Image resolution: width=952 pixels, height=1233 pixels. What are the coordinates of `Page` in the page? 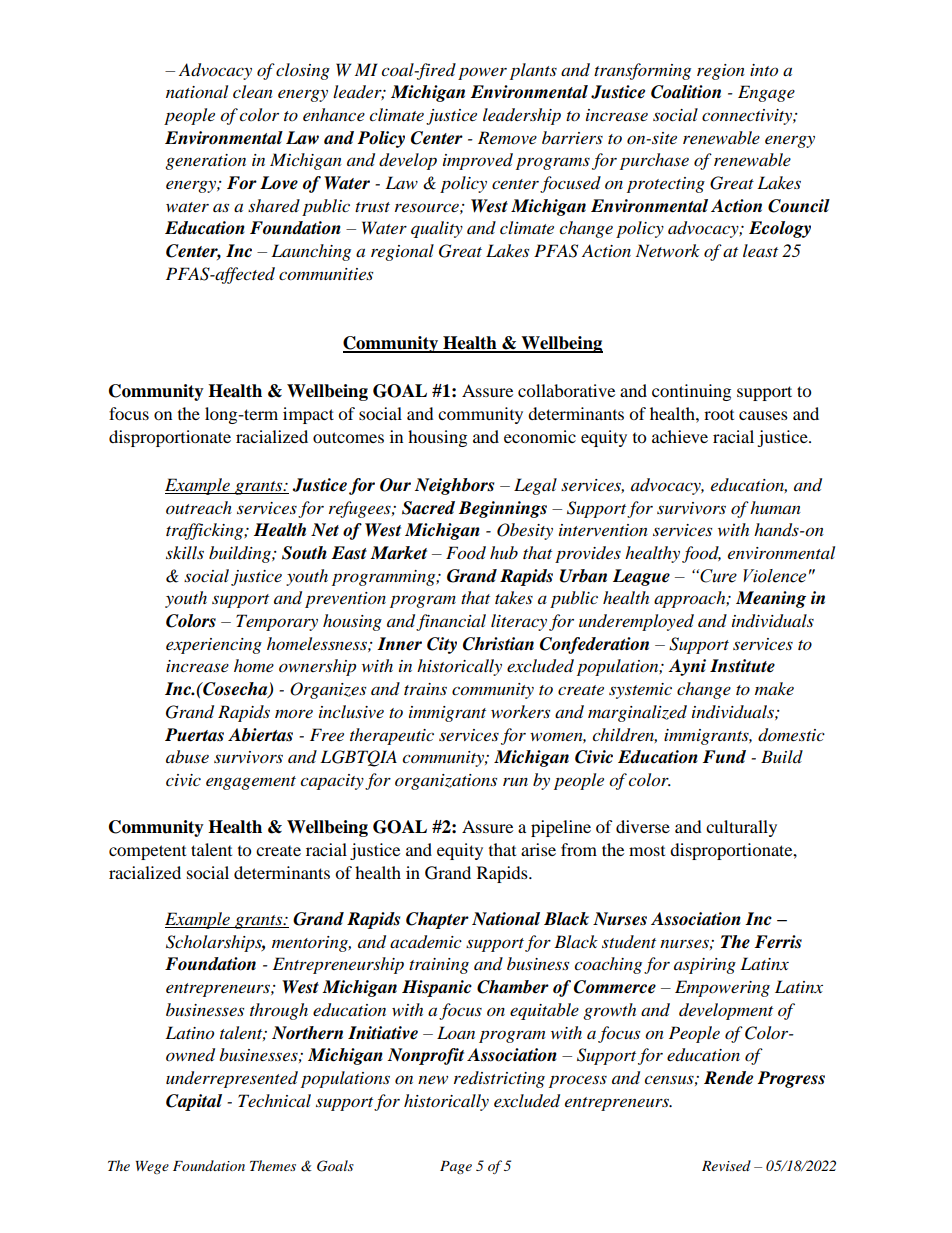 It's located at (456, 1167).
